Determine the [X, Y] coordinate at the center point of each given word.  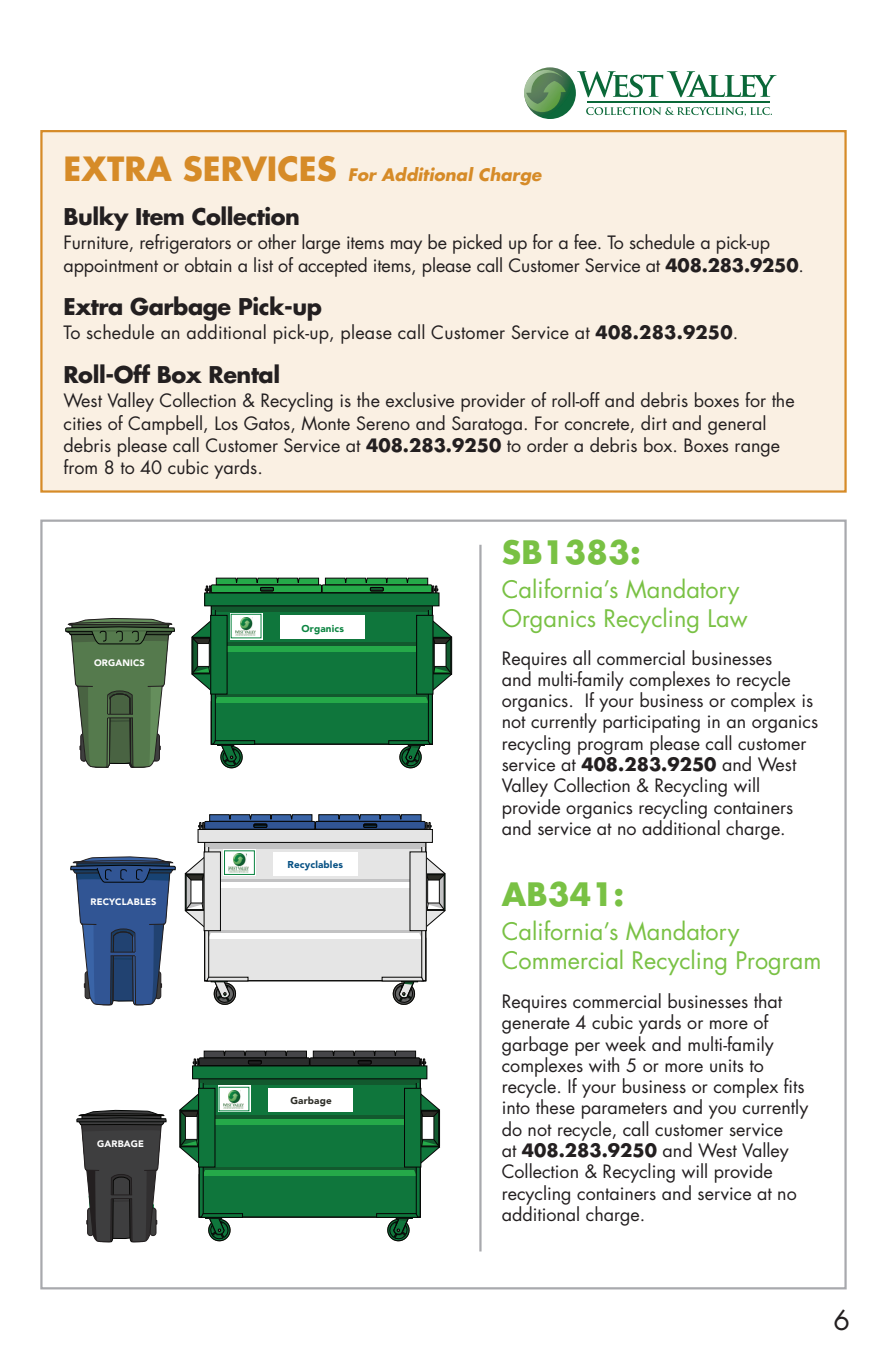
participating [651, 725]
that [768, 1000]
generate [536, 1025]
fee [586, 241]
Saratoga [487, 425]
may [406, 247]
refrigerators [185, 244]
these [555, 1107]
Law [728, 618]
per [587, 1049]
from [80, 466]
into [516, 1107]
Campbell [165, 425]
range [757, 450]
